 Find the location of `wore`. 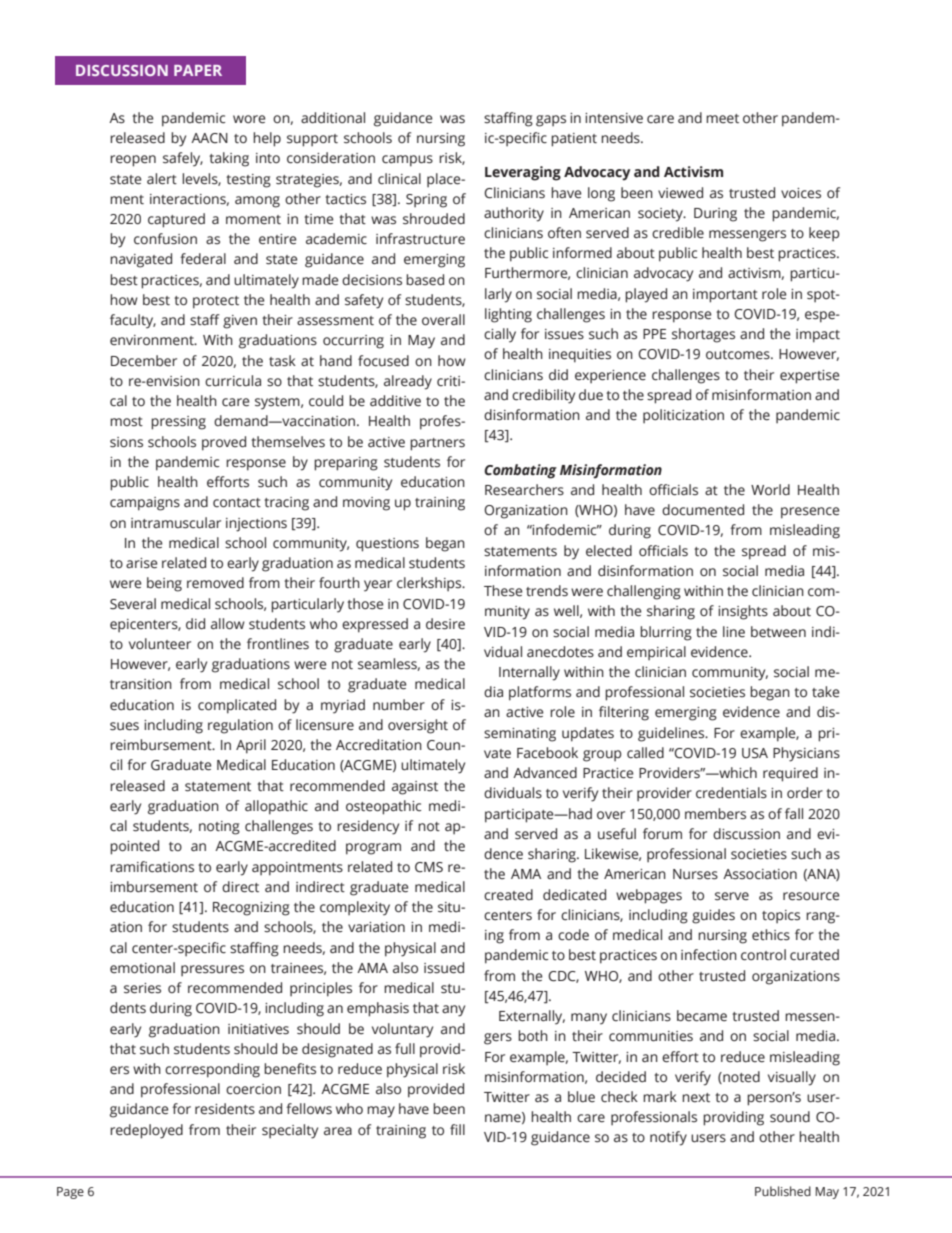

wore is located at coordinates (249, 119).
